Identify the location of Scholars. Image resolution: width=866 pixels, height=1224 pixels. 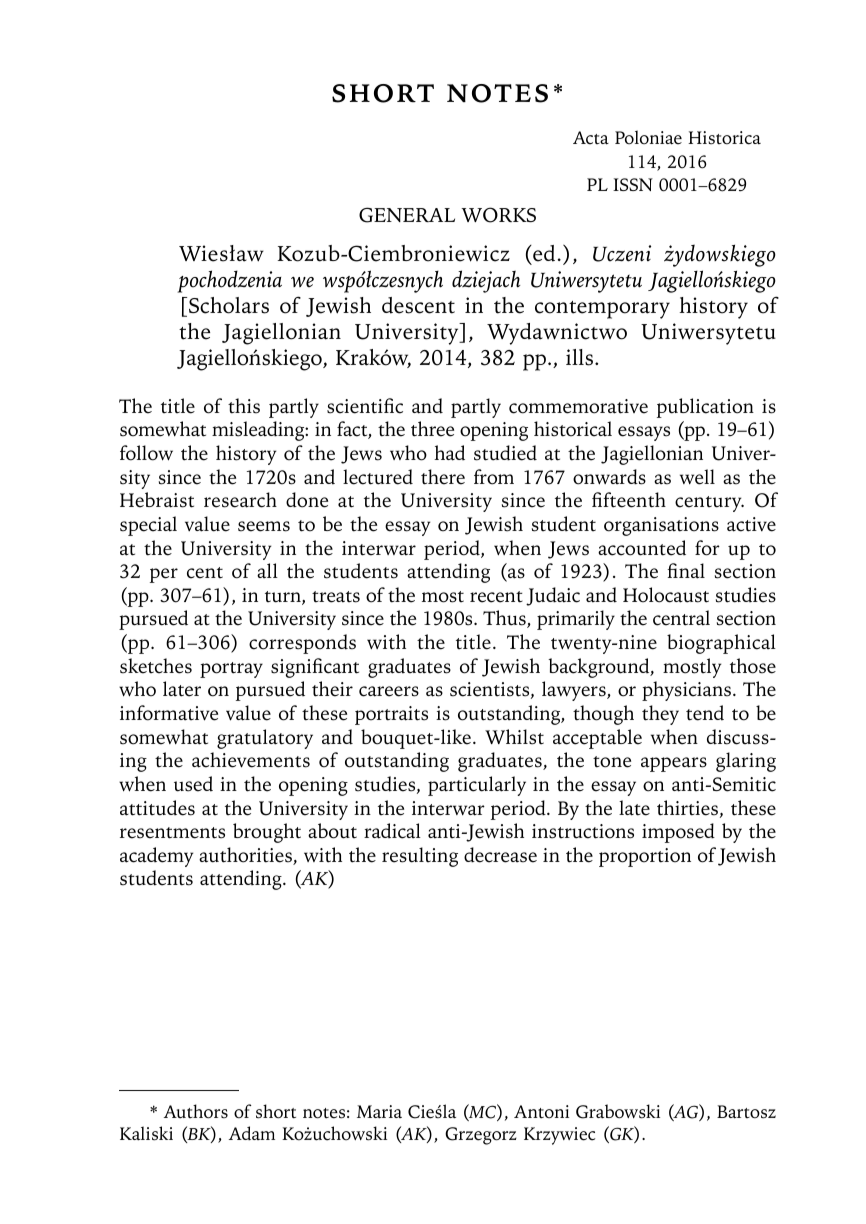
(229, 305).
